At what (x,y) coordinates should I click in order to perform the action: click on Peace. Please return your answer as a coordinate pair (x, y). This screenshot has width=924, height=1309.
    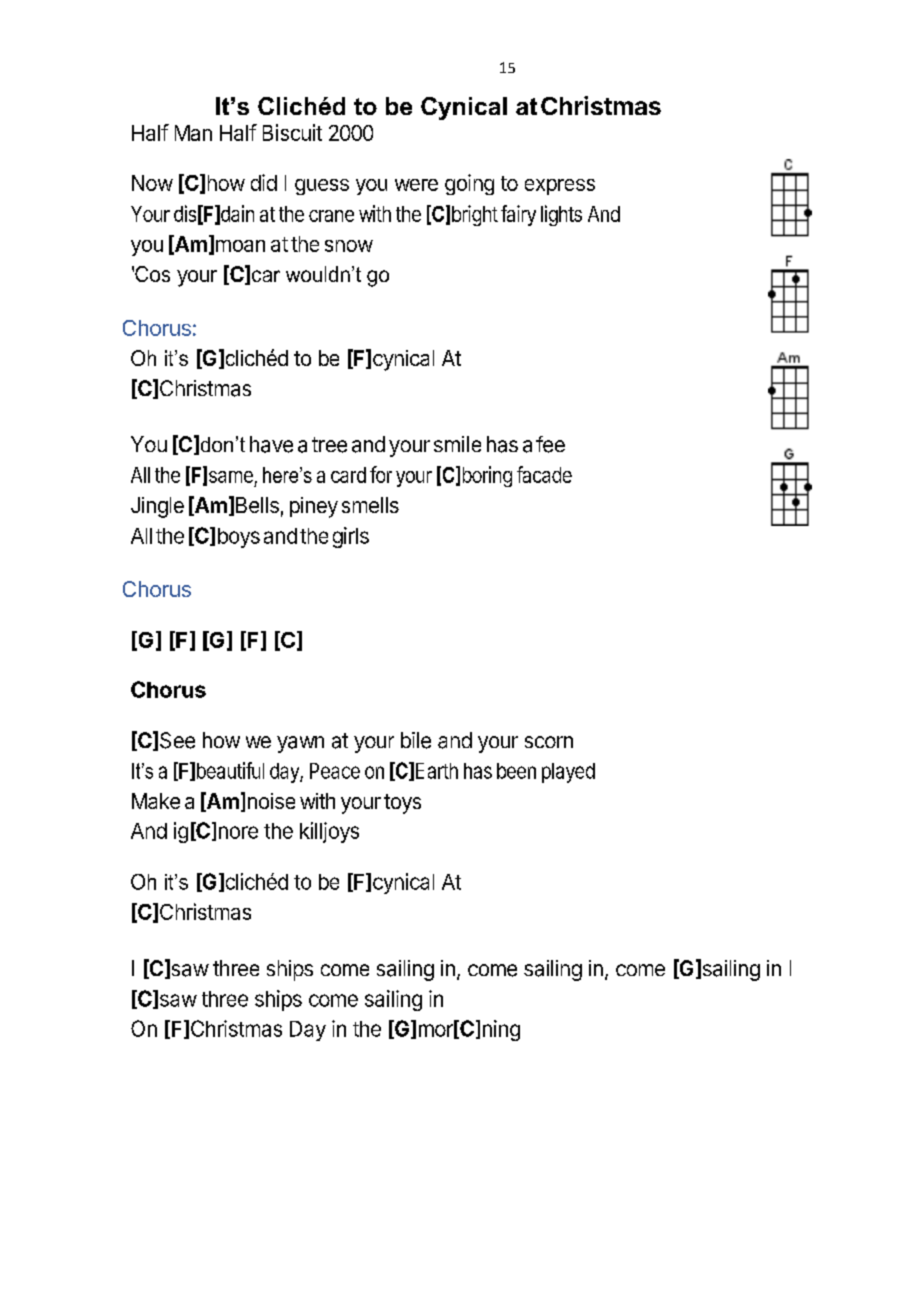
    Looking at the image, I should click on (335, 771).
